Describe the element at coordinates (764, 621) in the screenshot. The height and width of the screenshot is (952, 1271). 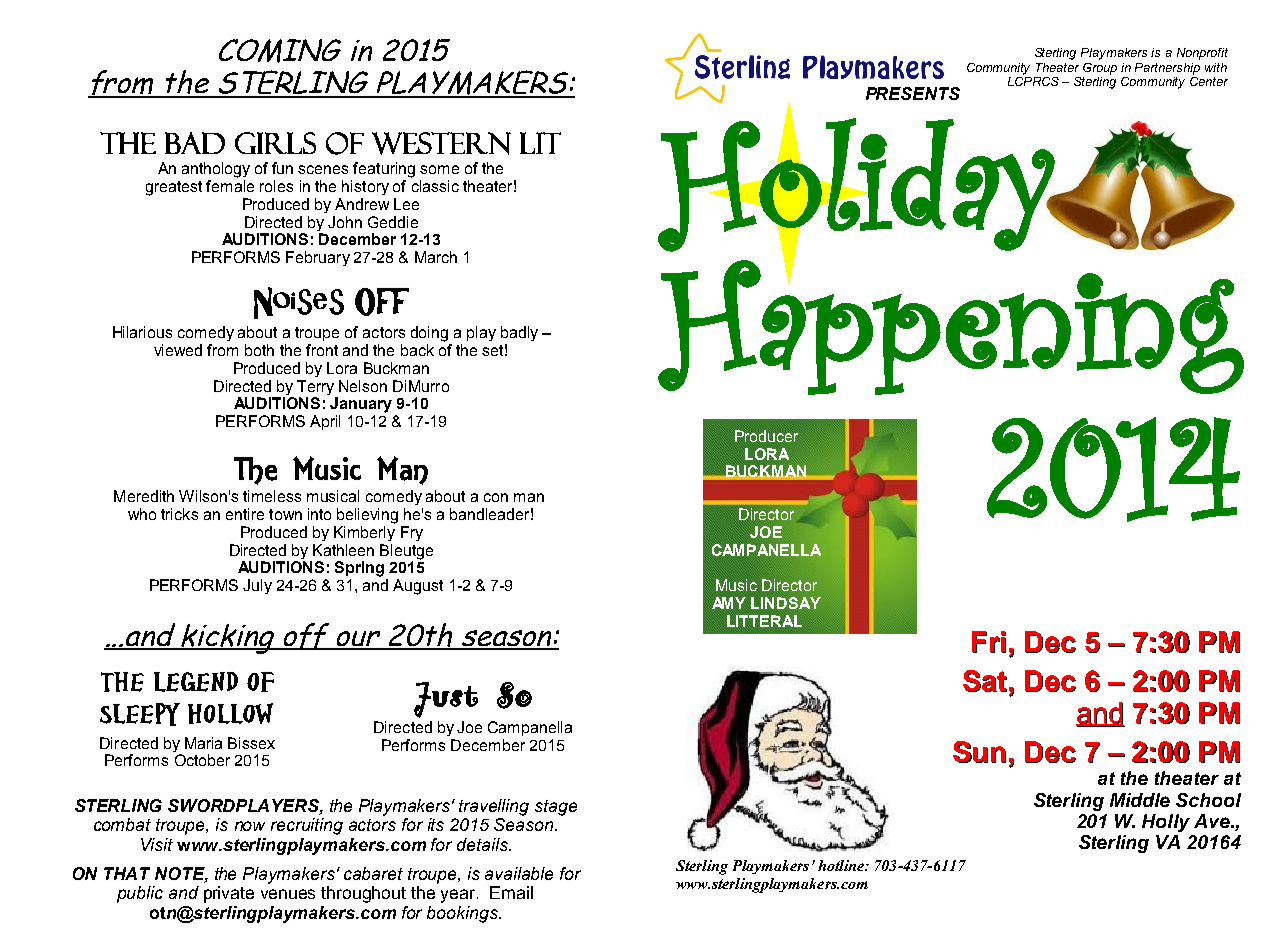
I see `LITTERAL` at that location.
